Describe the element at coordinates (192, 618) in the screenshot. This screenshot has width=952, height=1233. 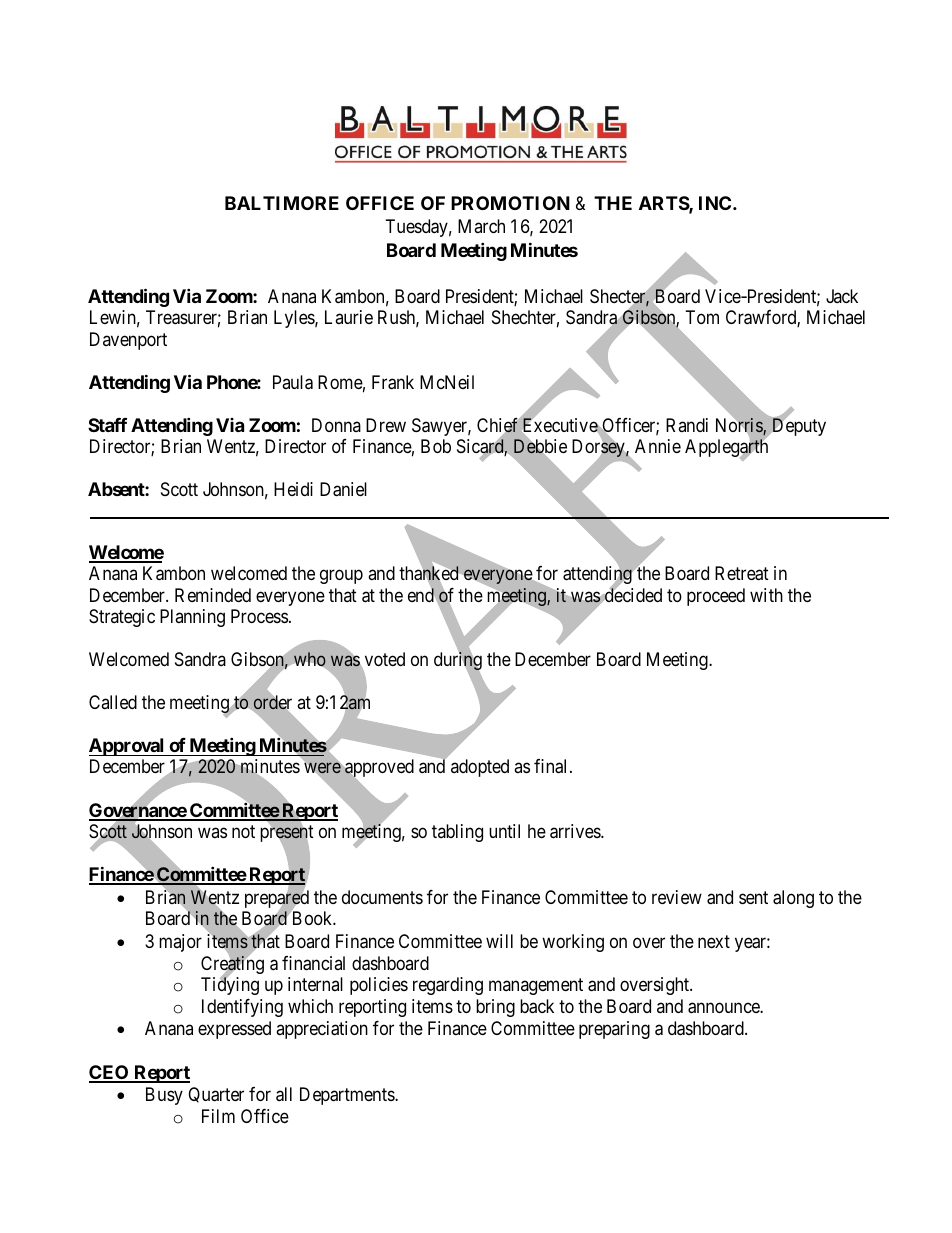
I see `Planning` at that location.
